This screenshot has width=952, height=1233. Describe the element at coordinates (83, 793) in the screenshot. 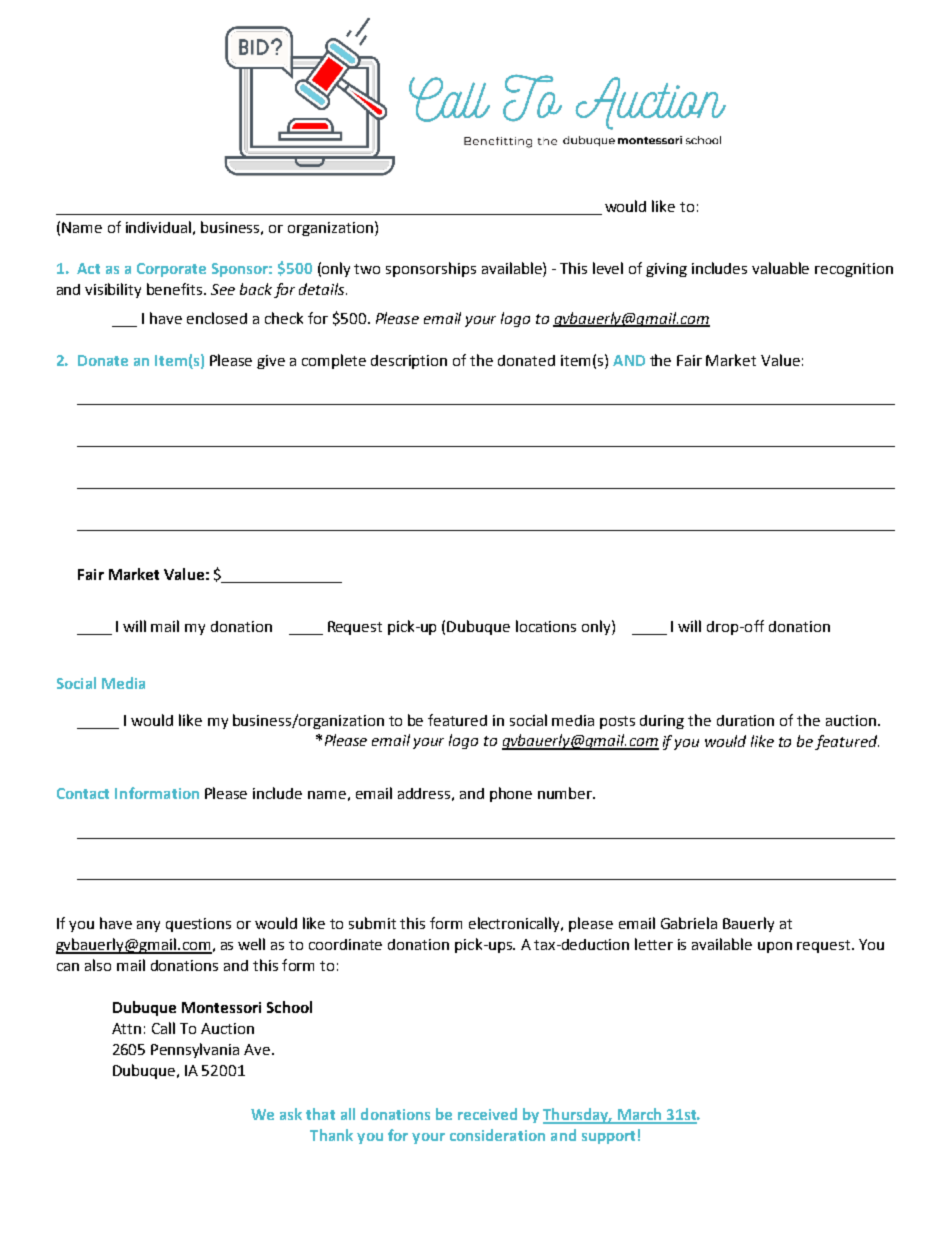

I see `Contact` at that location.
